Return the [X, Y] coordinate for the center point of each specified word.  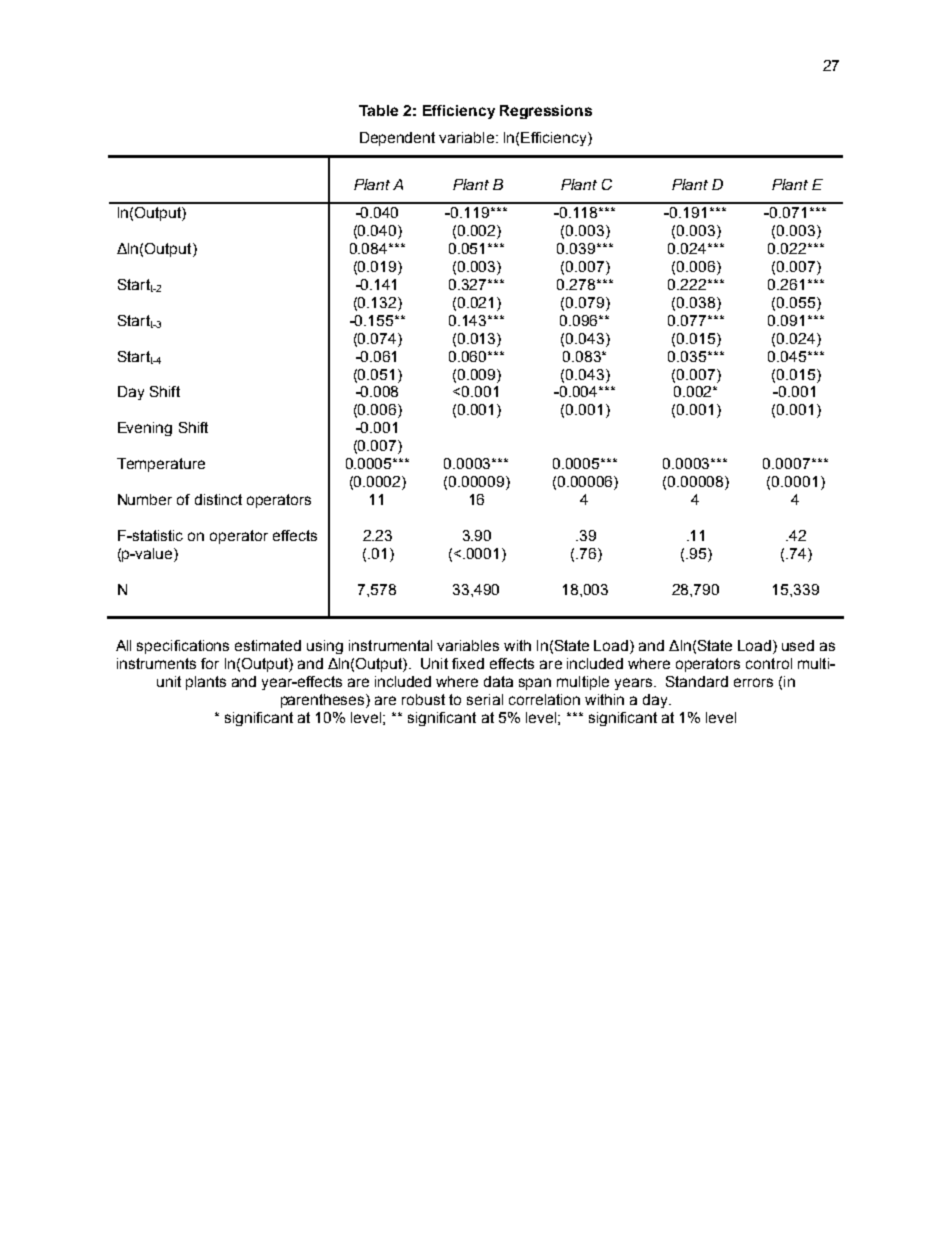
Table [378, 110]
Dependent [397, 139]
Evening [145, 429]
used [798, 645]
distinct [218, 499]
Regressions [546, 112]
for [210, 663]
